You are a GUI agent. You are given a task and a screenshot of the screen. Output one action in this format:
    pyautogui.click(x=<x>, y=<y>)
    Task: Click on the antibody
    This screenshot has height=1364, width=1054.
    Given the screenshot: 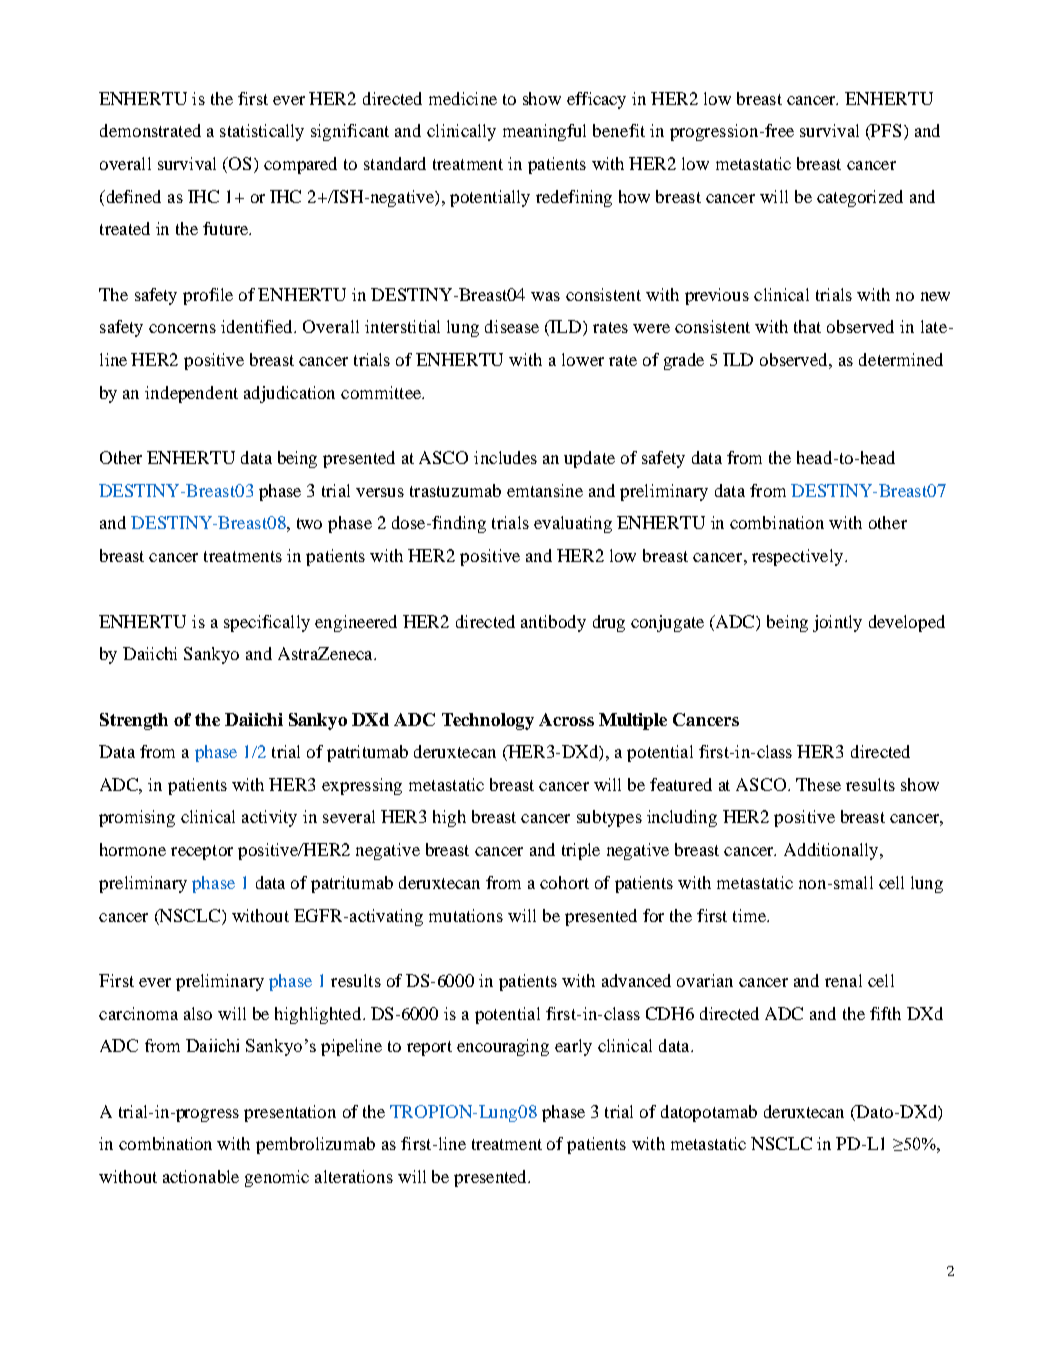 What is the action you would take?
    pyautogui.click(x=553, y=623)
